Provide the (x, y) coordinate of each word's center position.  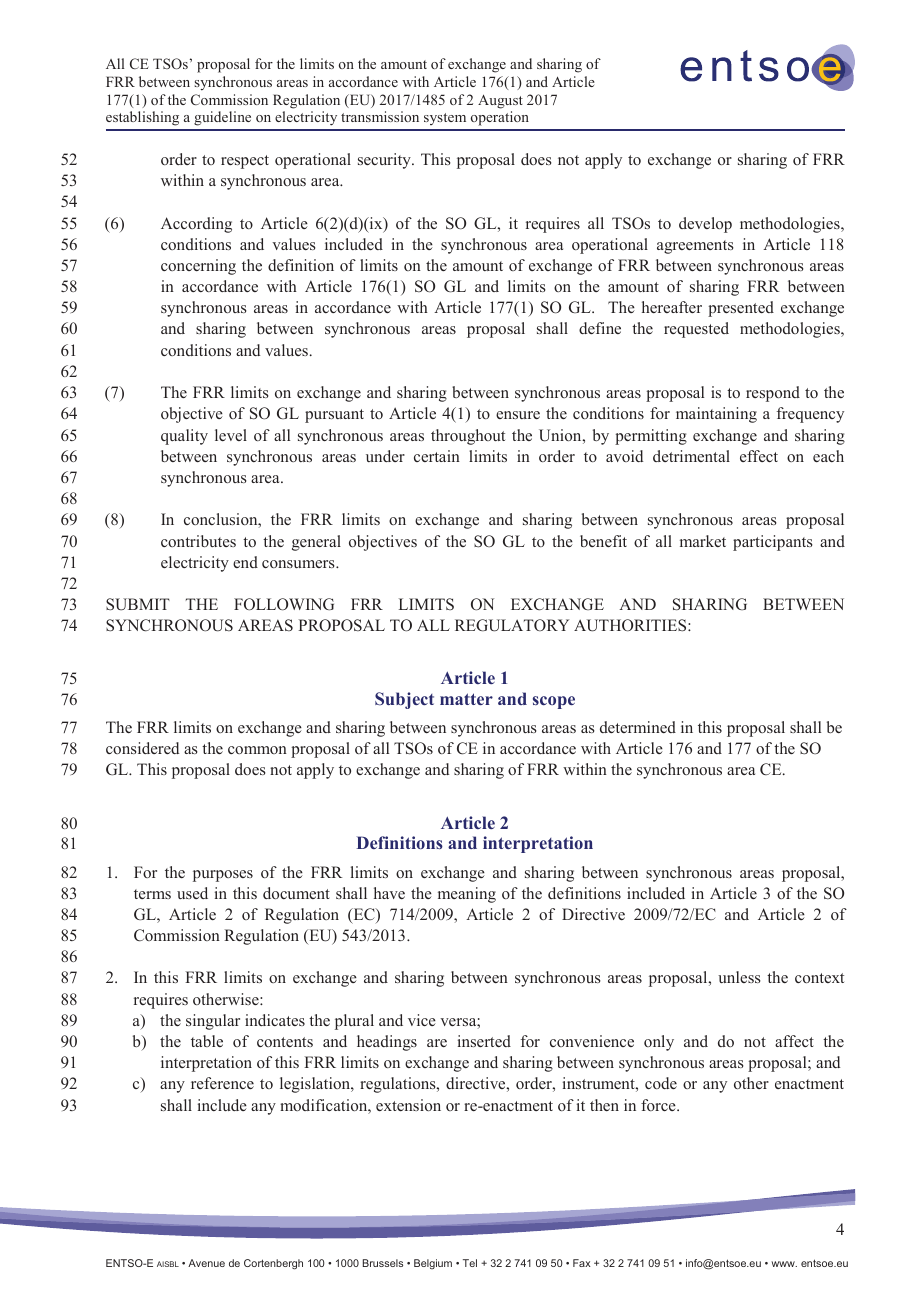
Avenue (206, 1263)
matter (466, 699)
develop (705, 225)
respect (245, 162)
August (500, 102)
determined (638, 727)
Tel (470, 1263)
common (257, 750)
